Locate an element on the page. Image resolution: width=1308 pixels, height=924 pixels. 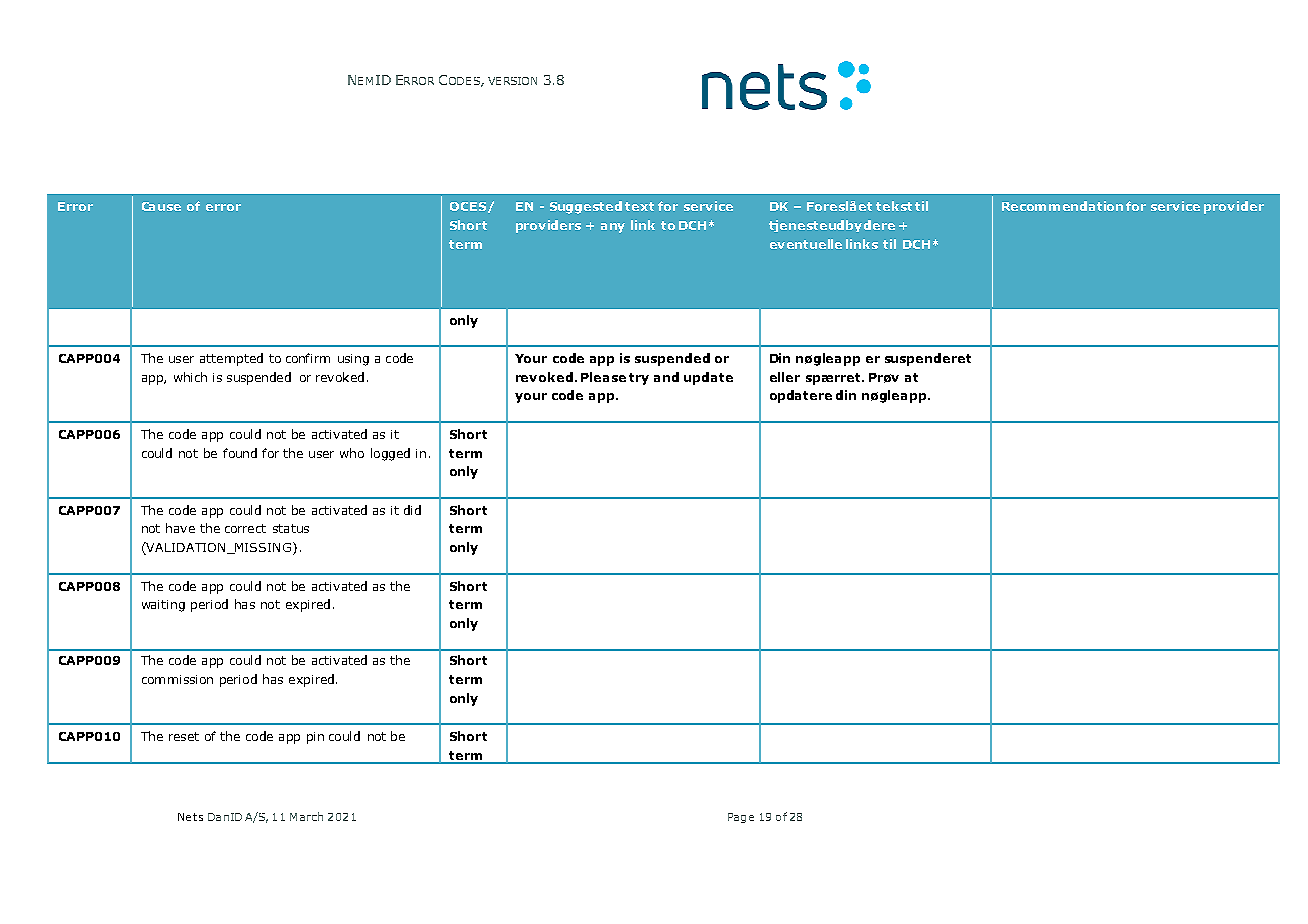
eller is located at coordinates (785, 377).
